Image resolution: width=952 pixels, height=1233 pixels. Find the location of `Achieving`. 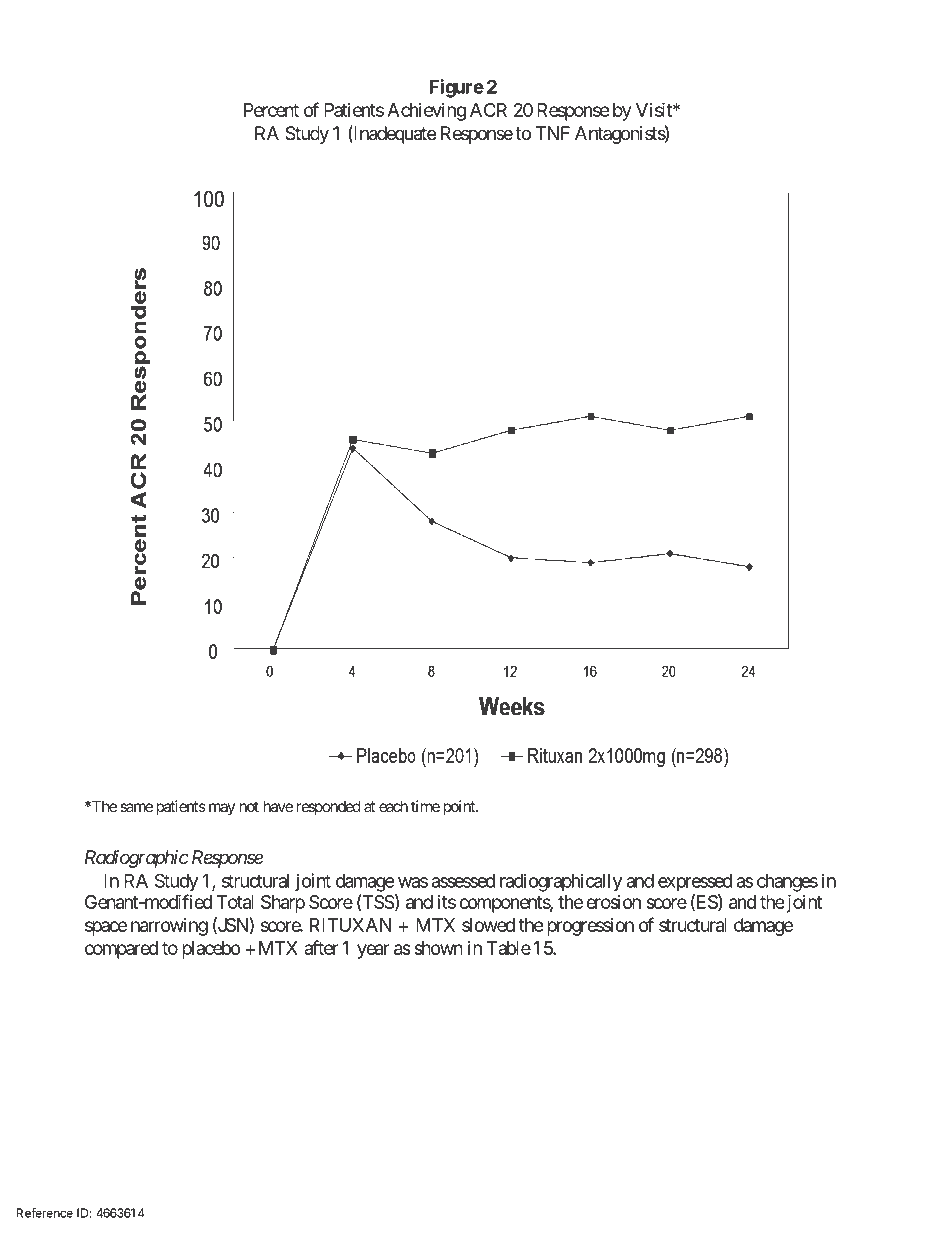

Achieving is located at coordinates (426, 112).
